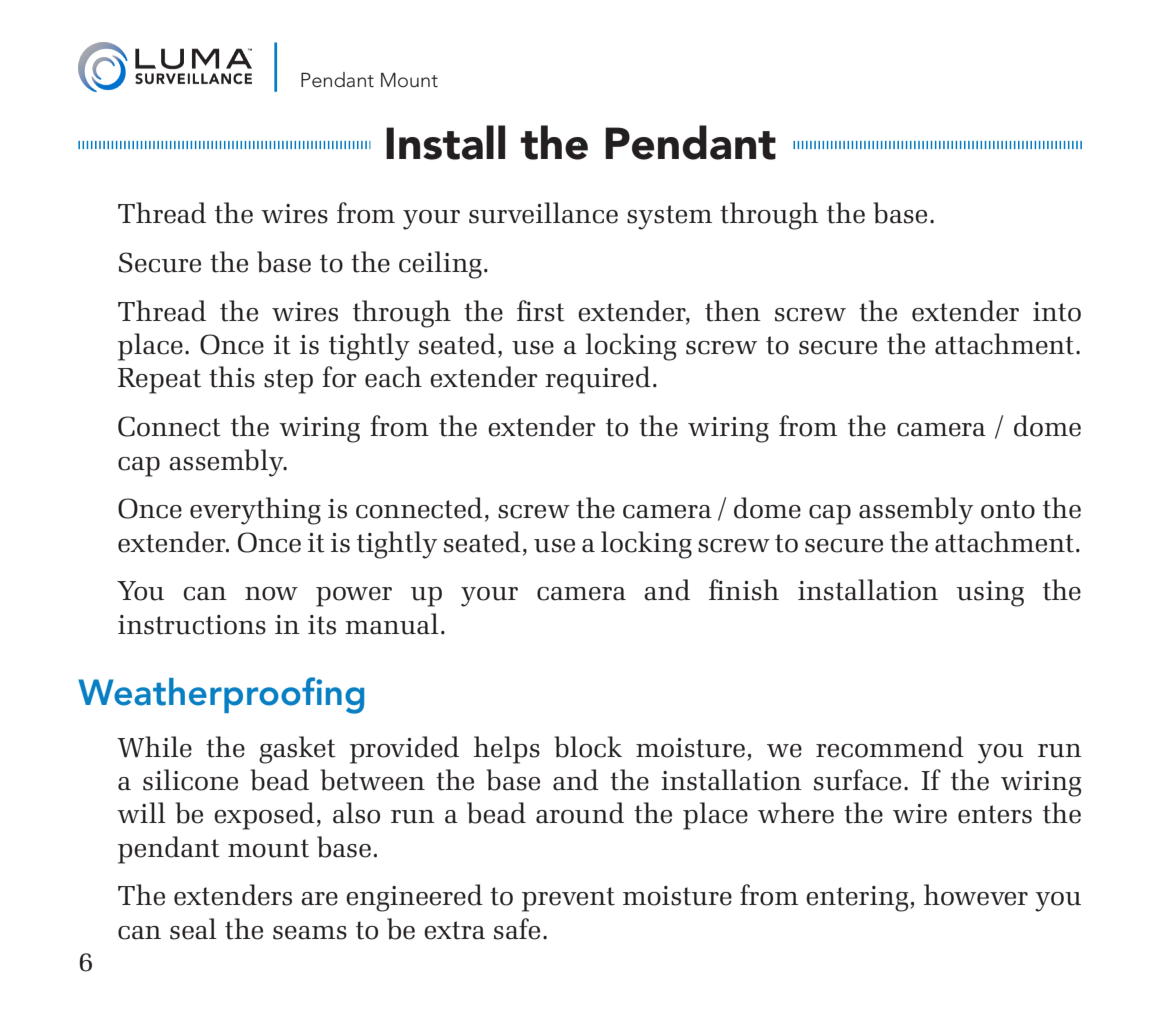 This page has width=1176, height=1019. Describe the element at coordinates (440, 265) in the page. I see `ceiling` at that location.
